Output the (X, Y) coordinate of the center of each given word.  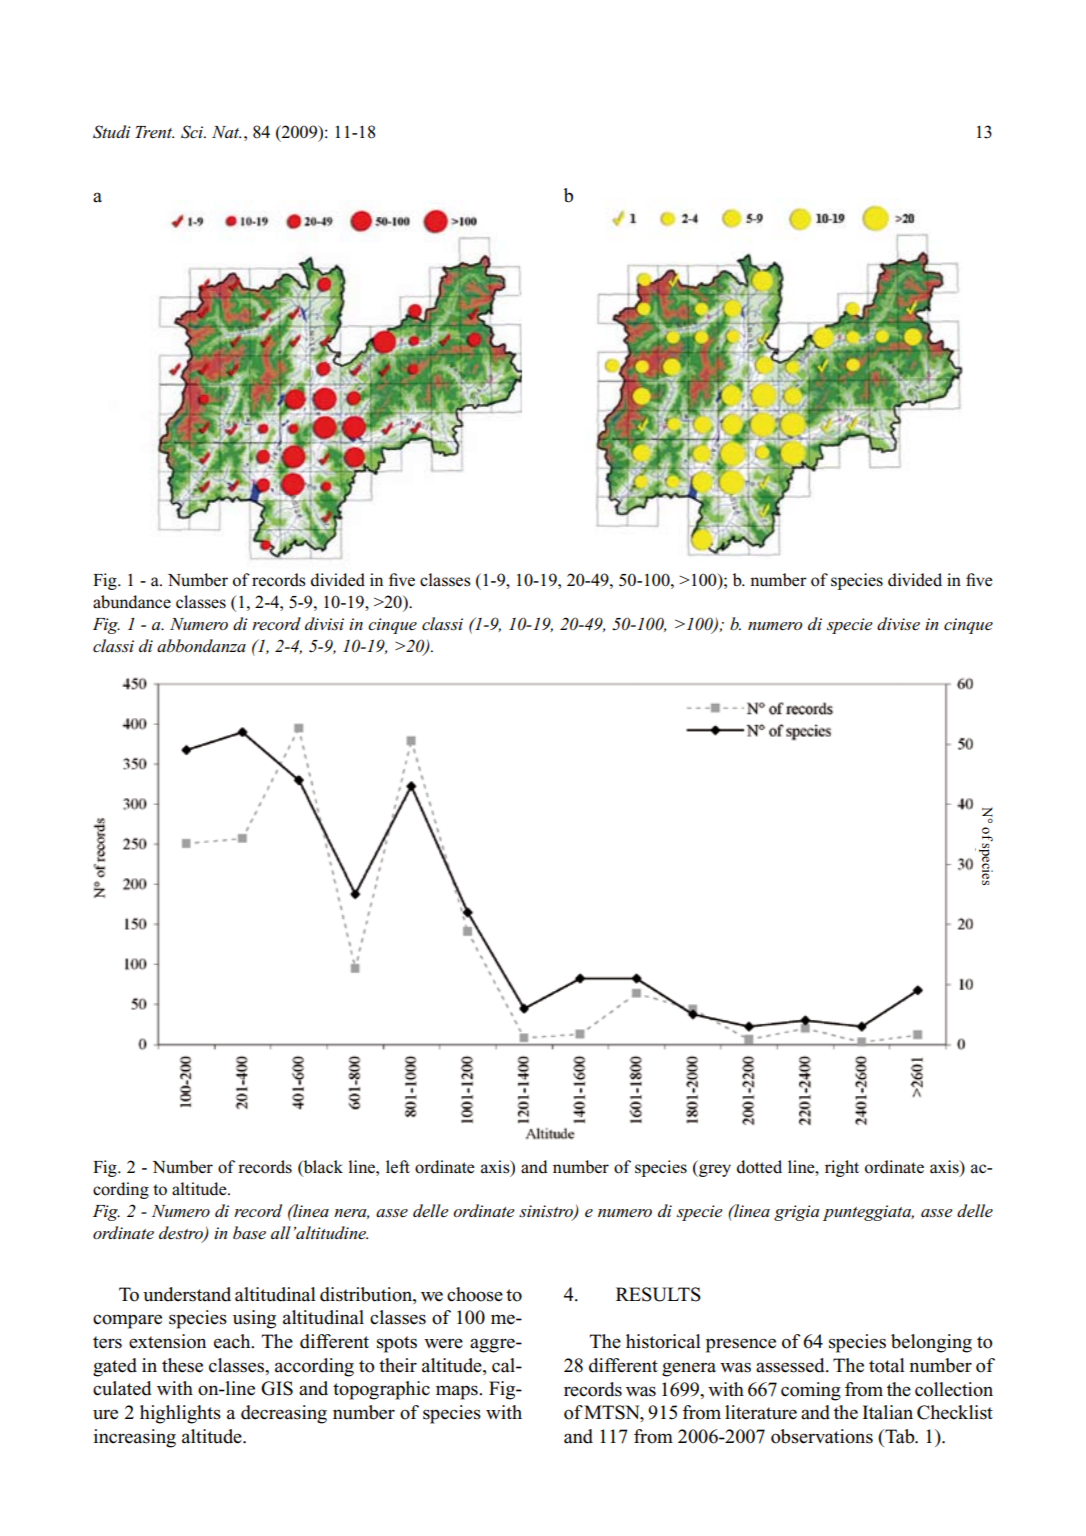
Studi (112, 132)
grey (714, 1170)
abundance (132, 602)
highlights (180, 1414)
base (249, 1233)
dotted (759, 1167)
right (842, 1168)
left (398, 1167)
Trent (154, 132)
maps (458, 1392)
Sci (193, 132)
